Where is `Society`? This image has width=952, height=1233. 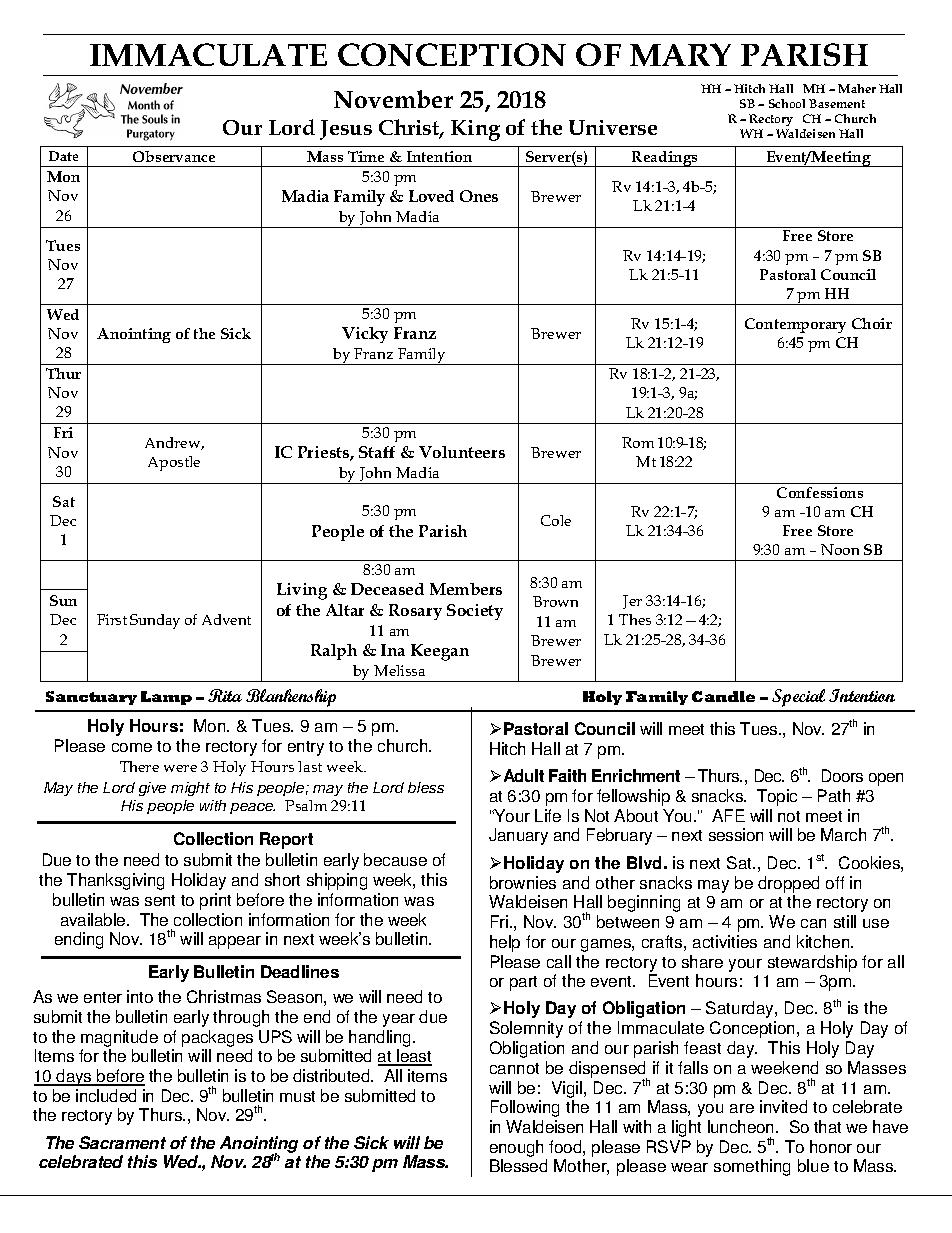
Society is located at coordinates (475, 612).
